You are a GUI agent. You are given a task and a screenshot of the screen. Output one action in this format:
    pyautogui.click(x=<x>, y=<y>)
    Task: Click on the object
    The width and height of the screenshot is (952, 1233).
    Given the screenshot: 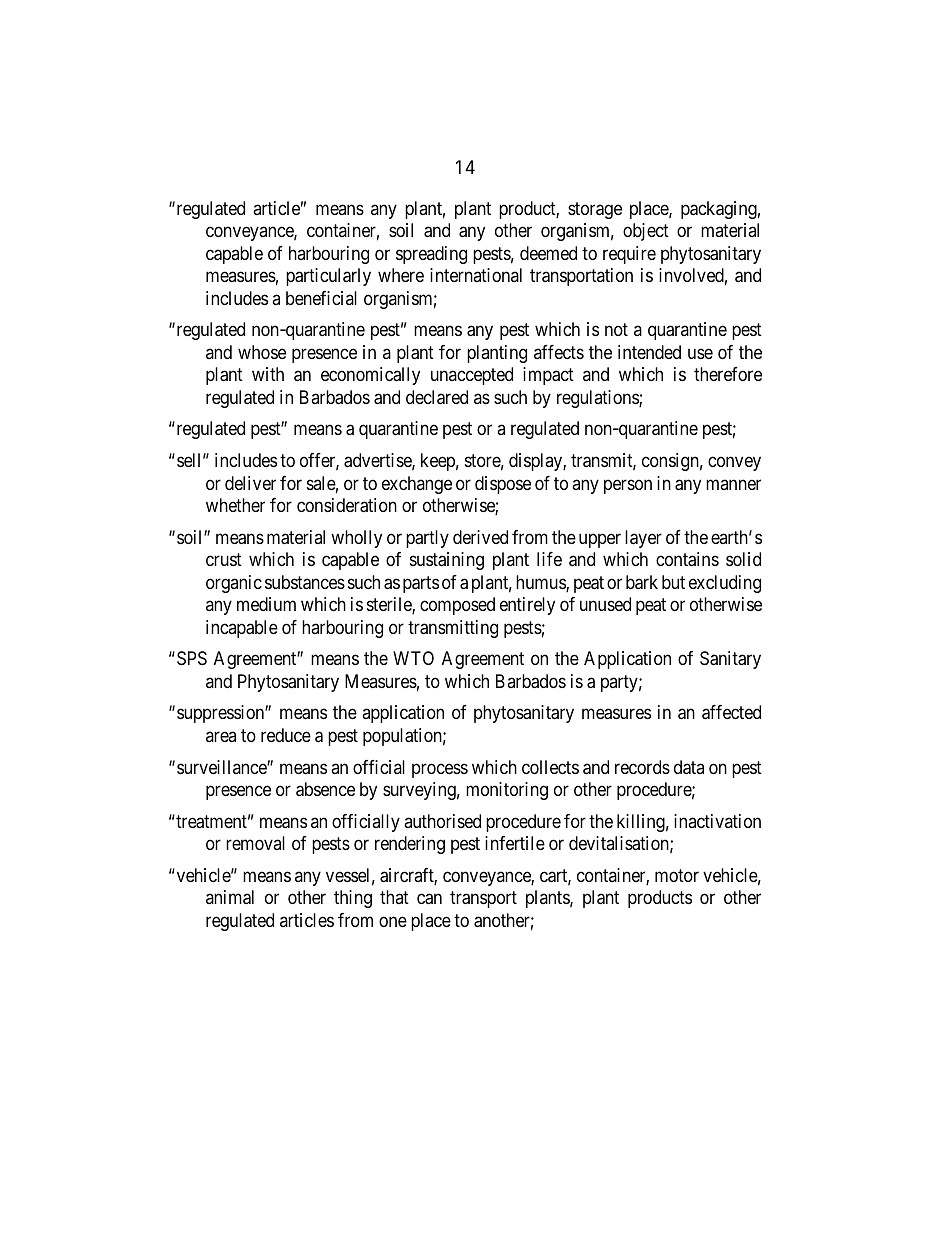 What is the action you would take?
    pyautogui.click(x=646, y=232)
